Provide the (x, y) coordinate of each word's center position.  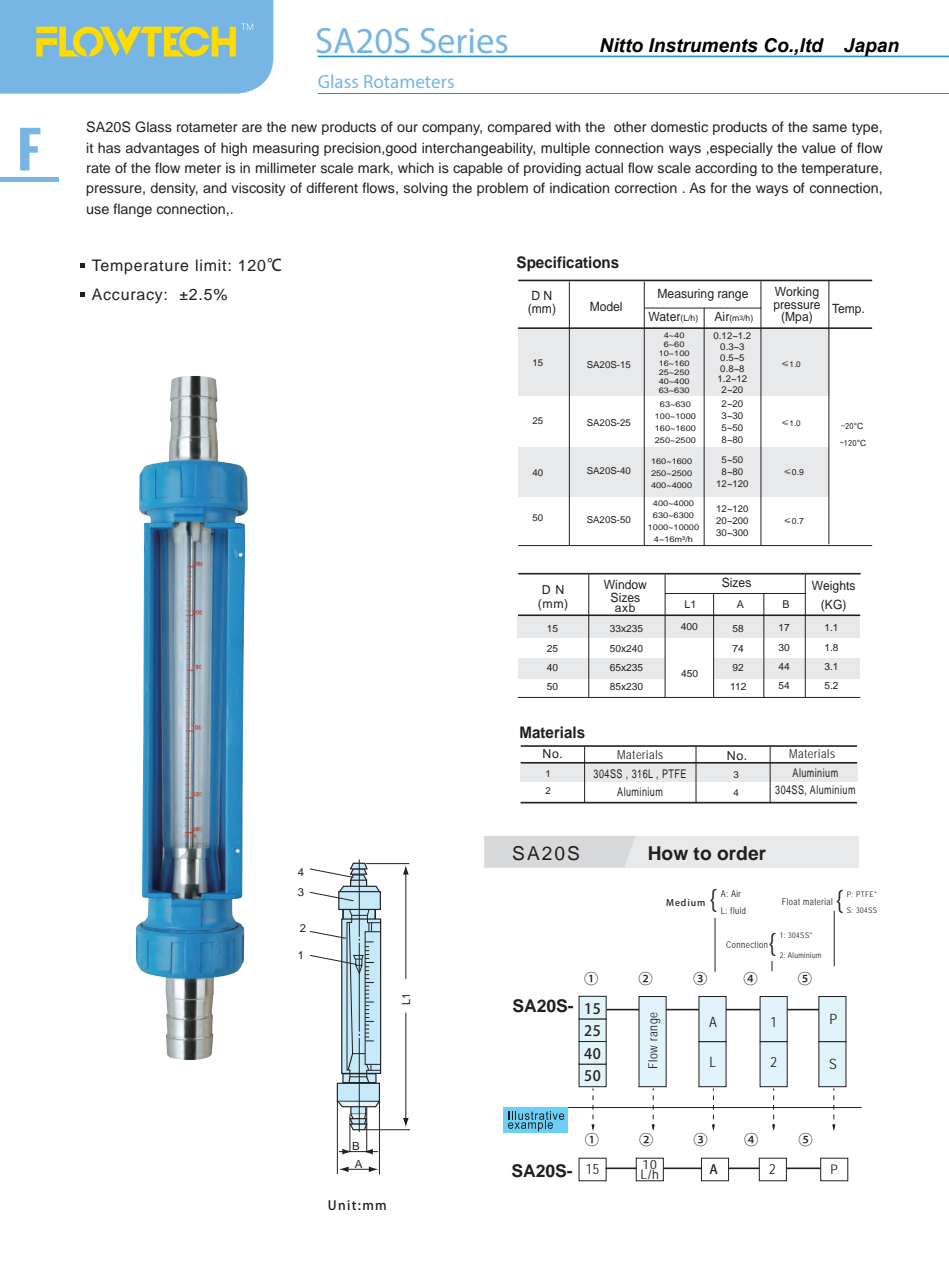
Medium (685, 902)
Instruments (703, 45)
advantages (162, 149)
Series (464, 40)
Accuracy (128, 296)
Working (797, 293)
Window (625, 584)
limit (212, 265)
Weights (833, 587)
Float (791, 901)
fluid (738, 910)
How (668, 853)
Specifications (568, 264)
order (741, 853)
